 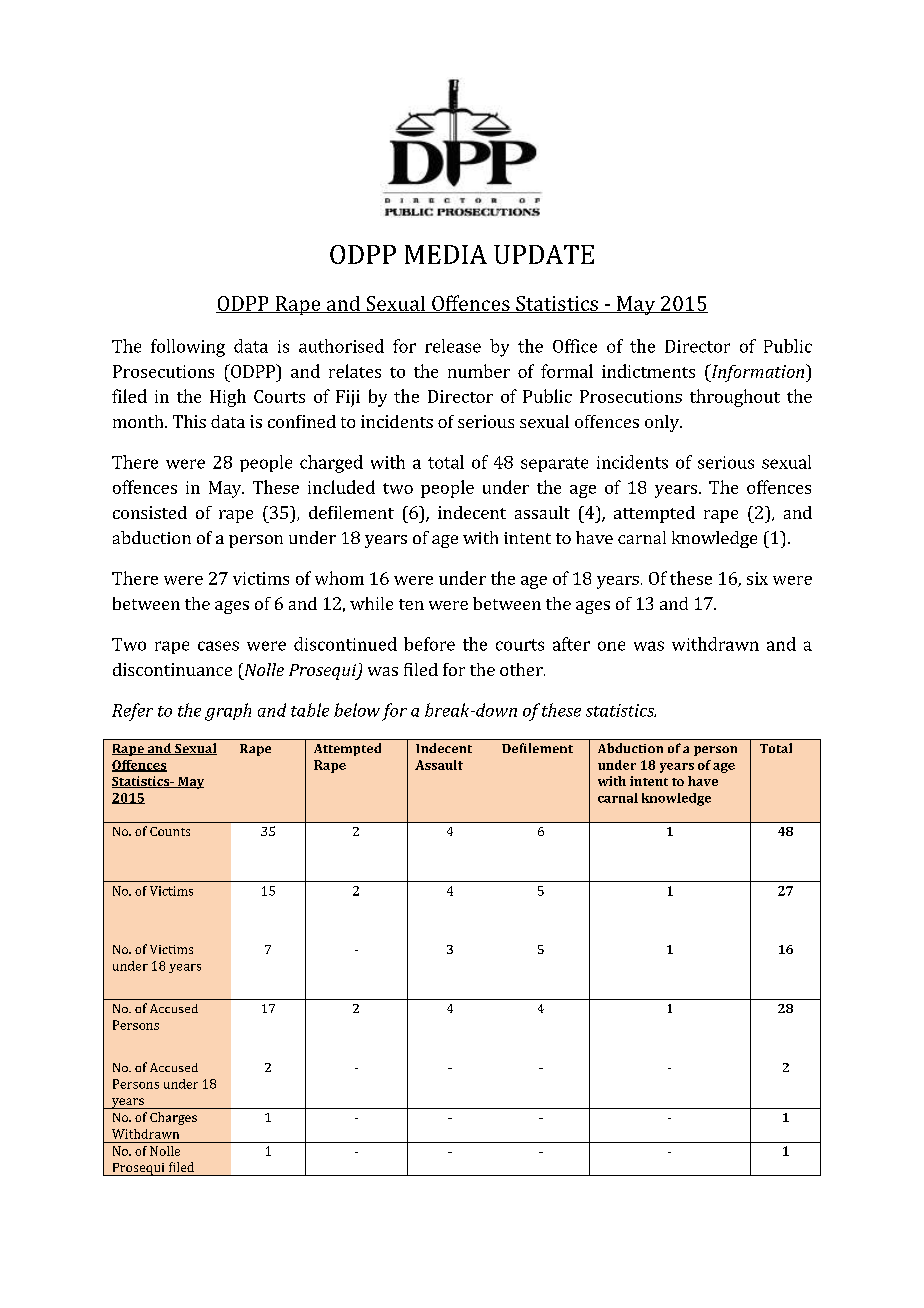 I want to click on MEDIA, so click(x=446, y=254).
